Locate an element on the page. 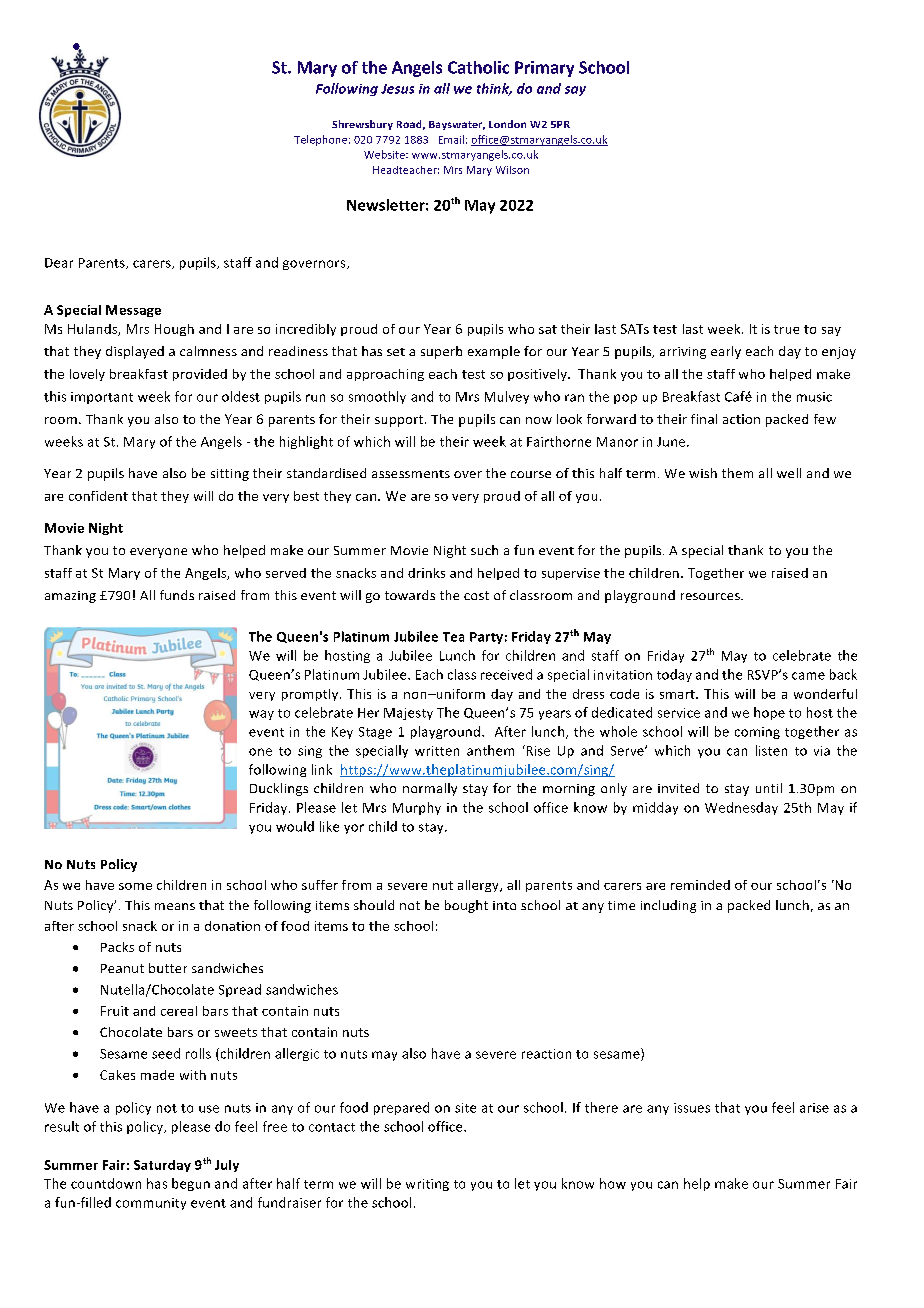  superb is located at coordinates (441, 352).
